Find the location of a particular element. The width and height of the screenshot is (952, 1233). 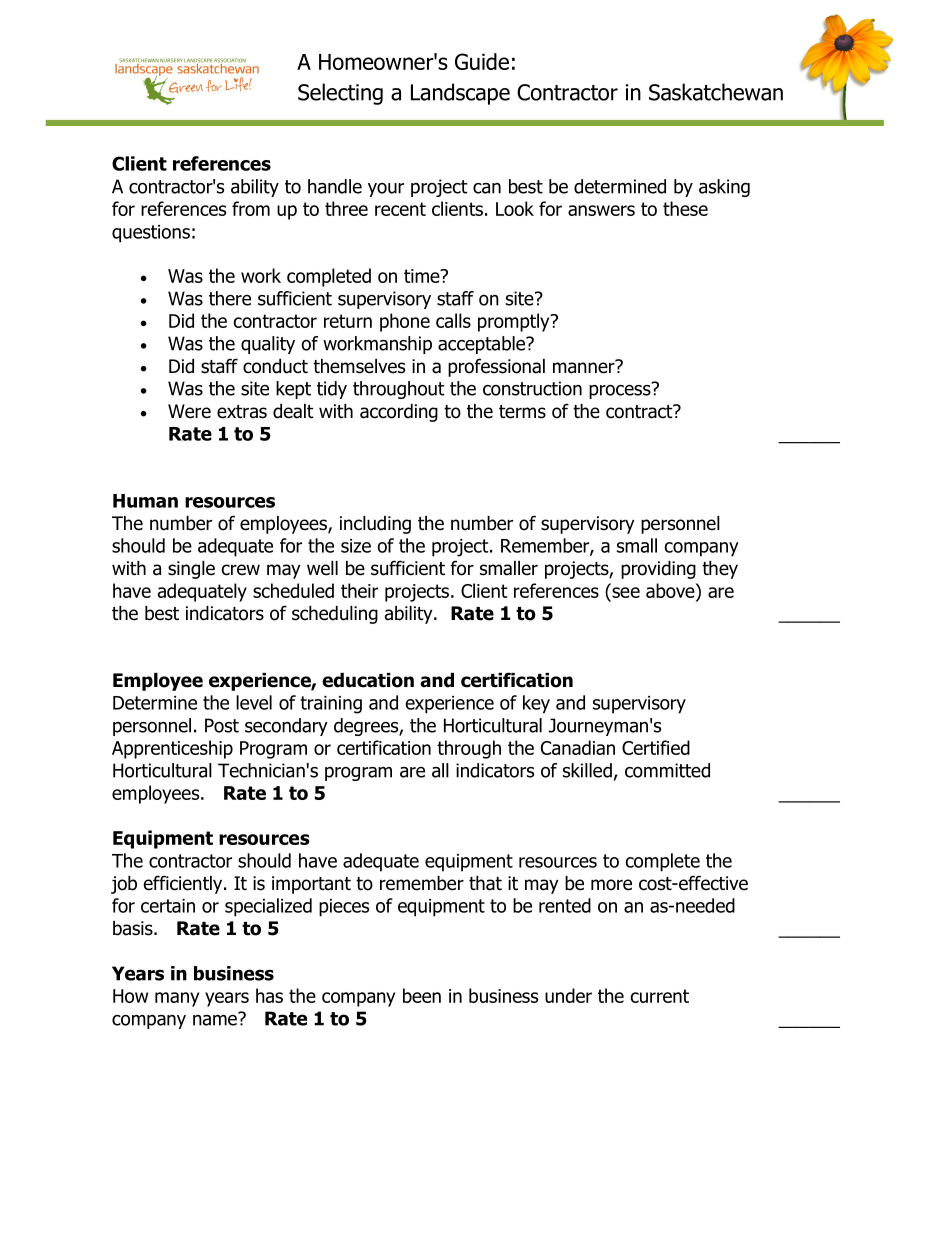

Selecting is located at coordinates (340, 94).
